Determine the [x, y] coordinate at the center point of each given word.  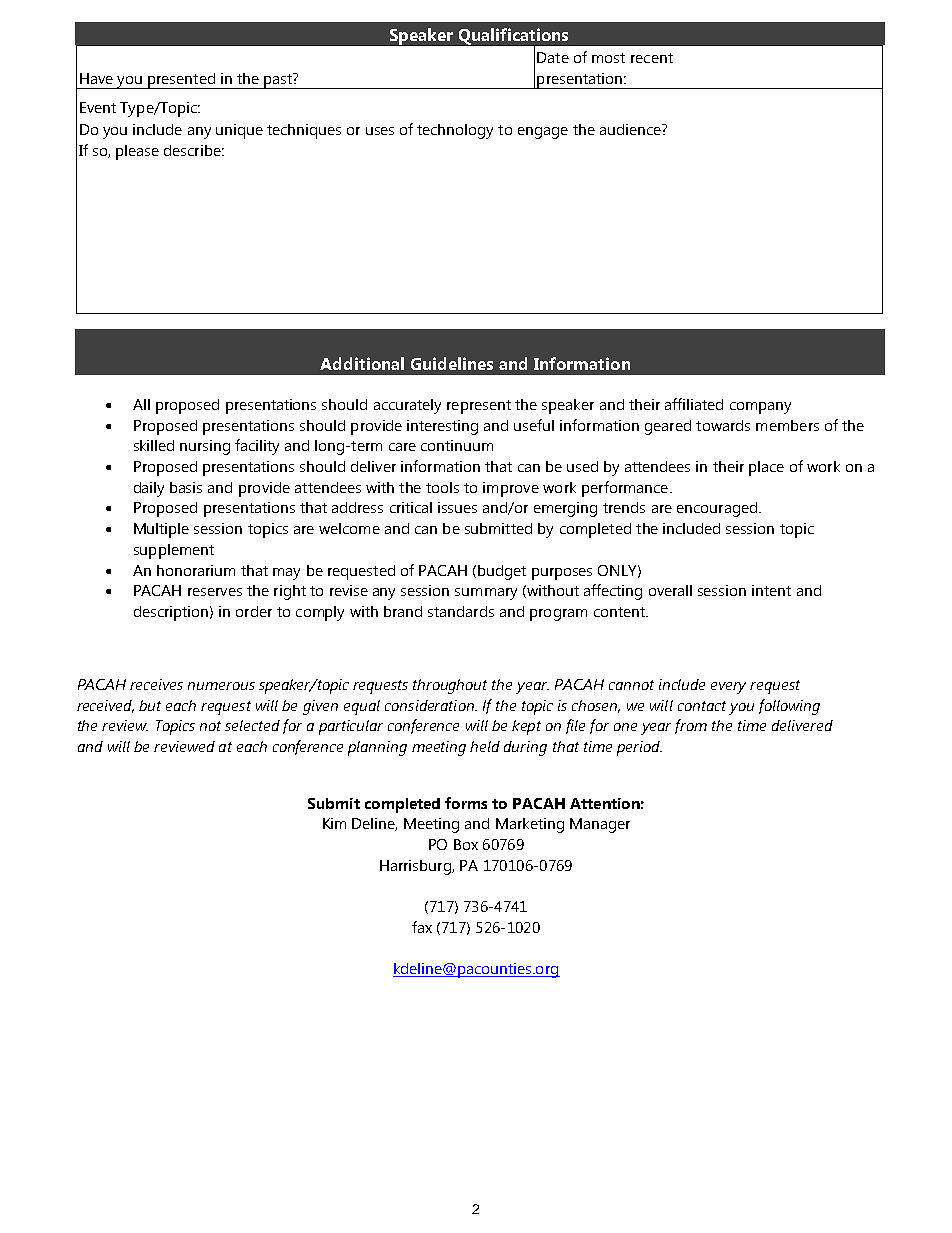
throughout [450, 686]
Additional [362, 363]
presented [181, 81]
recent [652, 58]
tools [442, 487]
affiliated [694, 404]
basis [186, 487]
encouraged [717, 509]
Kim [334, 823]
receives [156, 684]
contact [702, 706]
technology [455, 131]
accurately [407, 406]
